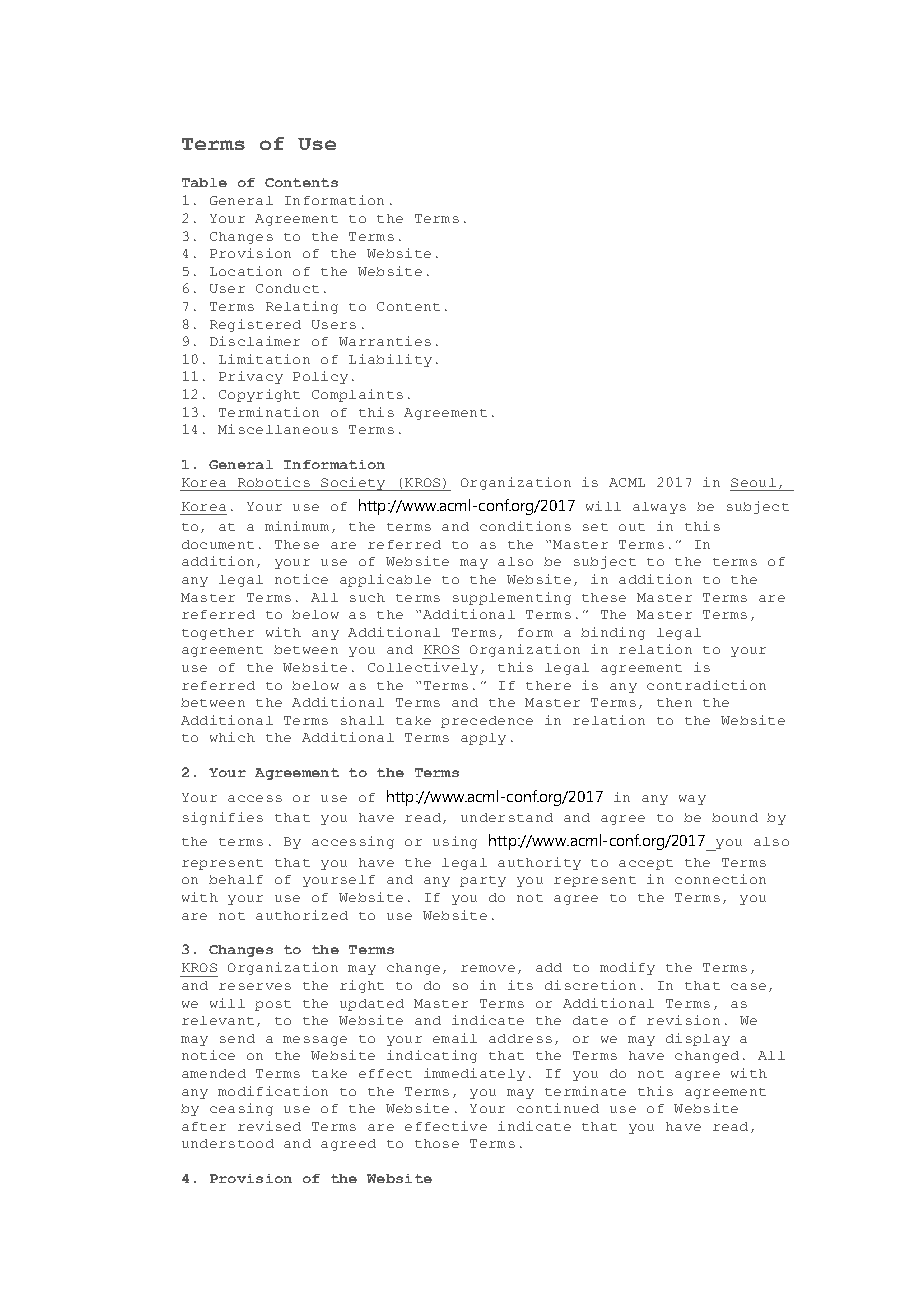 The width and height of the image is (924, 1308). What do you see at coordinates (278, 429) in the image?
I see `Miscellaneous` at bounding box center [278, 429].
